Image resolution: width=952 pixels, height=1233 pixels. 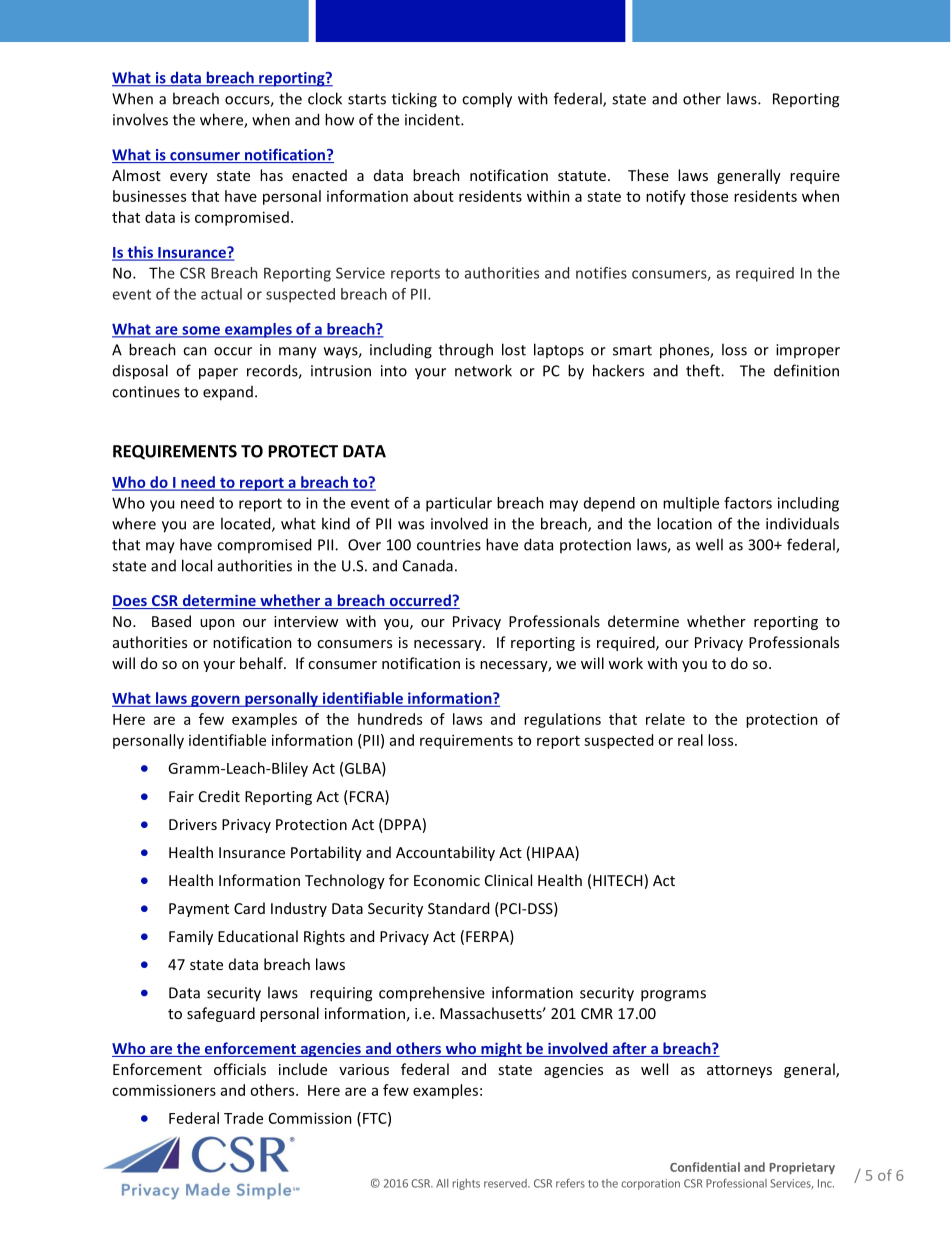 What do you see at coordinates (458, 908) in the screenshot?
I see `Standard` at bounding box center [458, 908].
